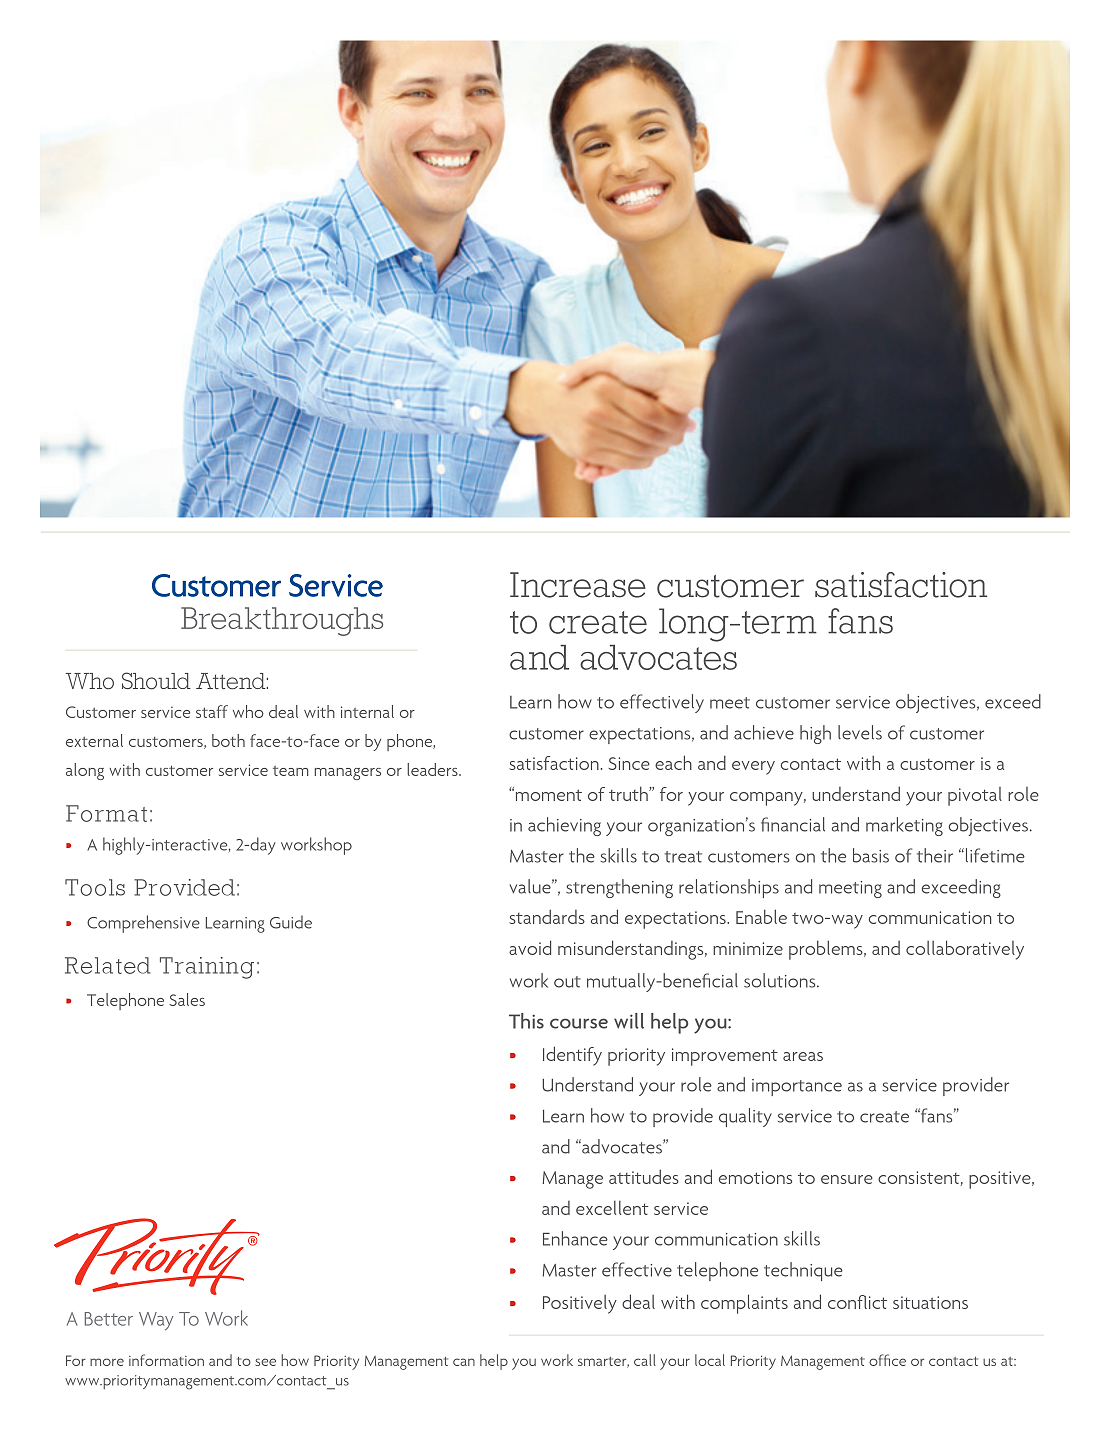 This document has height=1435, width=1109. What do you see at coordinates (860, 732) in the document?
I see `levels` at bounding box center [860, 732].
